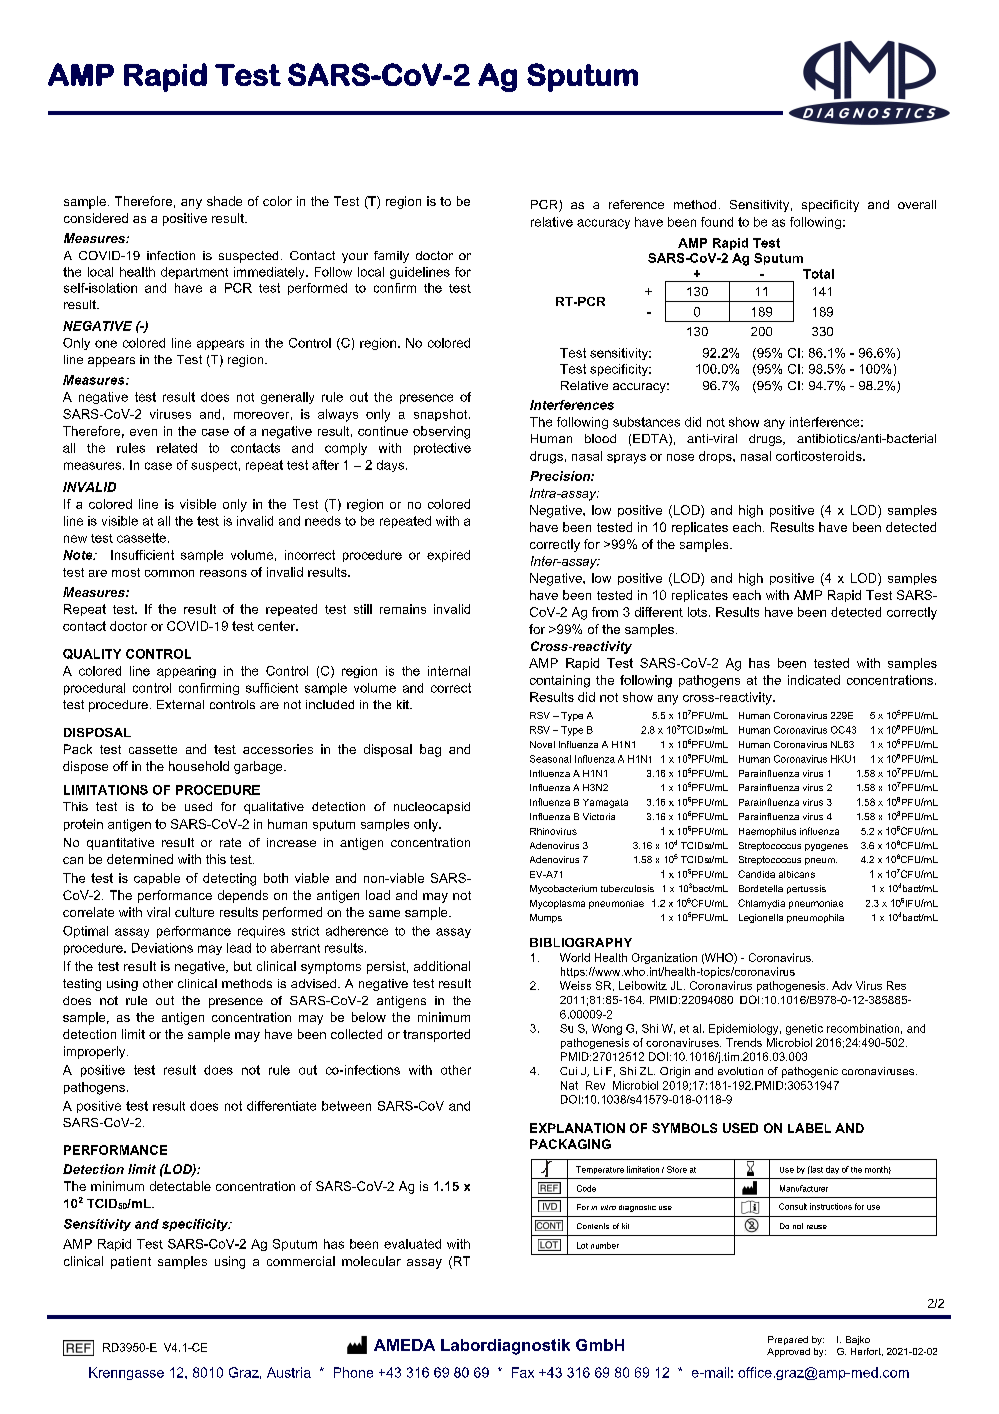 Image resolution: width=999 pixels, height=1414 pixels. I want to click on additional, so click(442, 966).
